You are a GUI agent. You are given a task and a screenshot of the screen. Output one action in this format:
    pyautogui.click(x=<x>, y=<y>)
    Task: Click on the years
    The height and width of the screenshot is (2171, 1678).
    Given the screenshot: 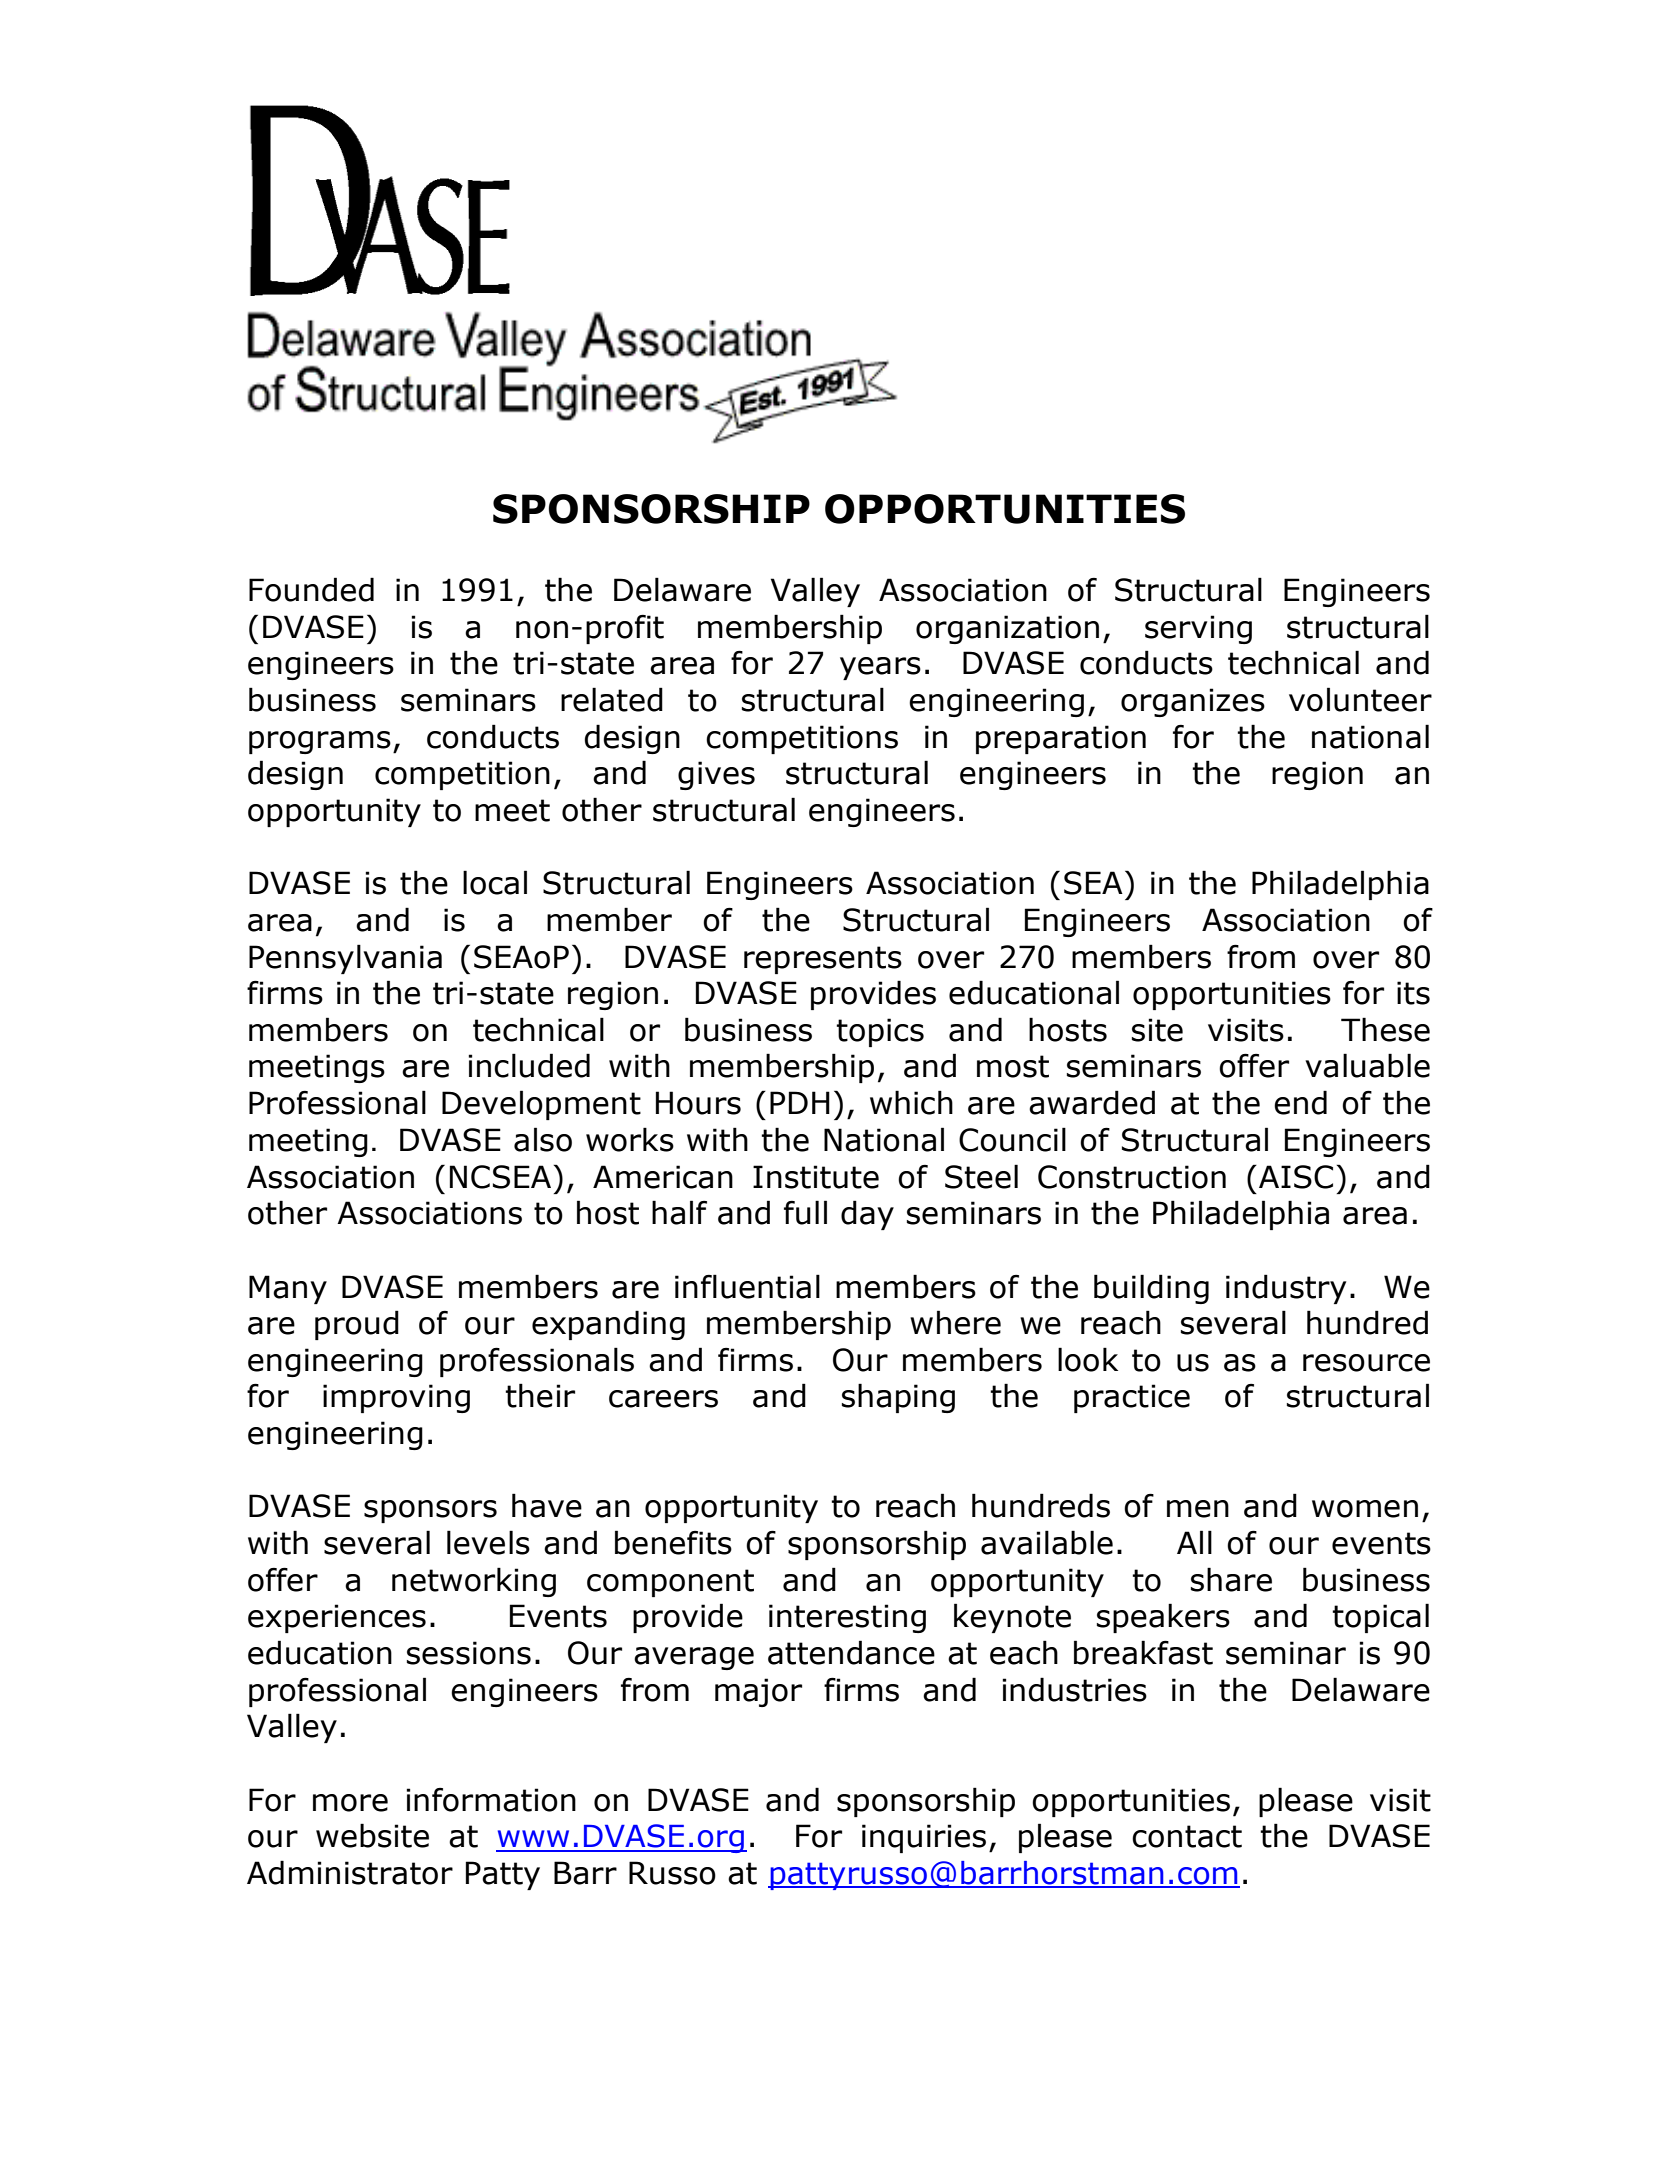 What is the action you would take?
    pyautogui.click(x=880, y=668)
